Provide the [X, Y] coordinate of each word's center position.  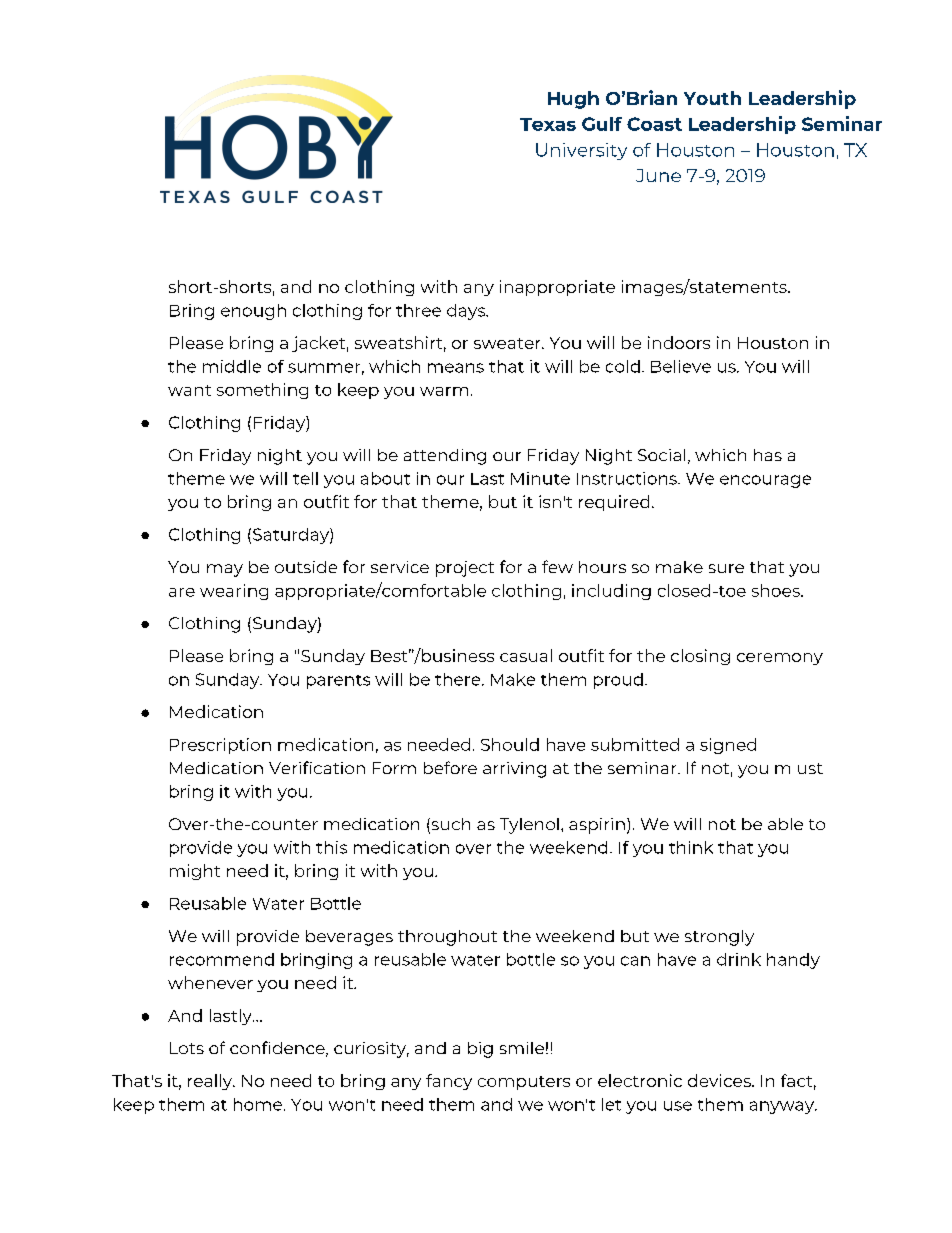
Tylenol [529, 826]
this [331, 847]
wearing [234, 592]
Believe [681, 366]
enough [253, 312]
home [258, 1104]
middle [232, 366]
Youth [712, 98]
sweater [508, 343]
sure [726, 568]
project [465, 569]
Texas [548, 124]
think [691, 847]
